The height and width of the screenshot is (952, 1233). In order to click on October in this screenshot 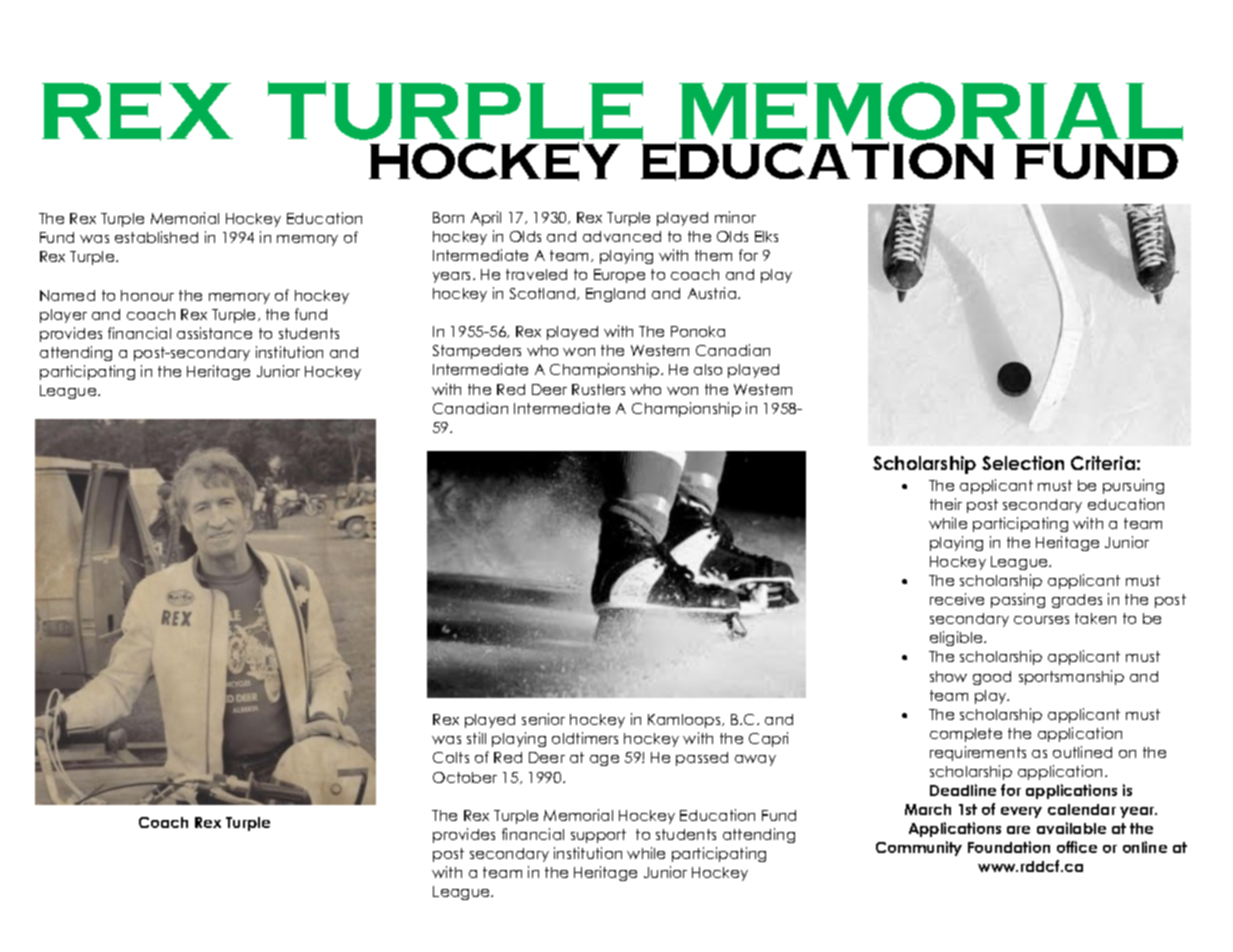, I will do `click(465, 777)`.
